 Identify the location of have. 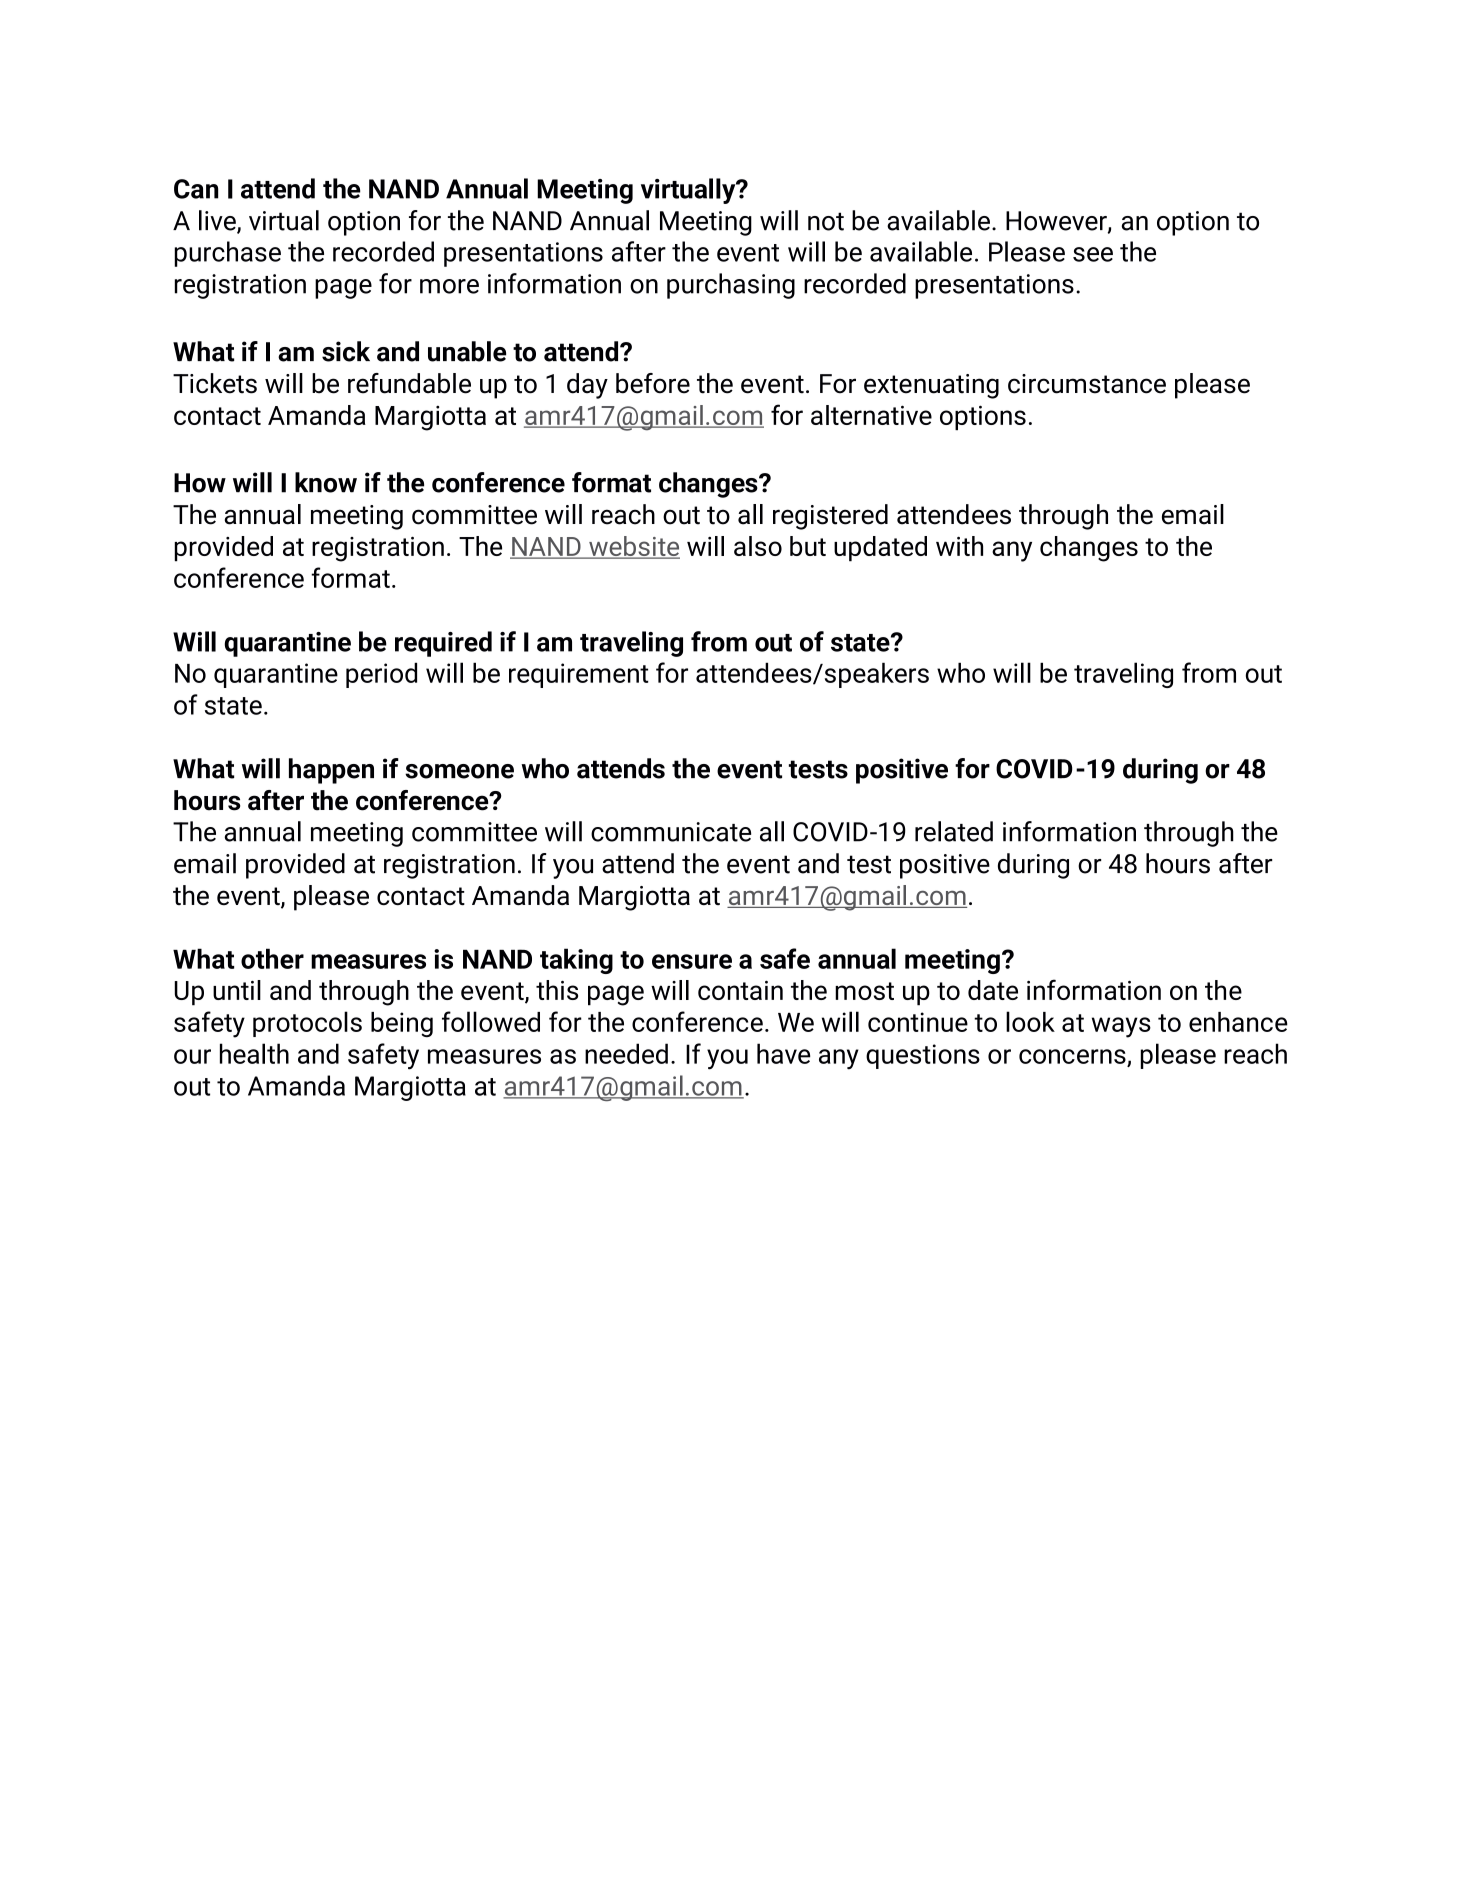
(783, 1053).
